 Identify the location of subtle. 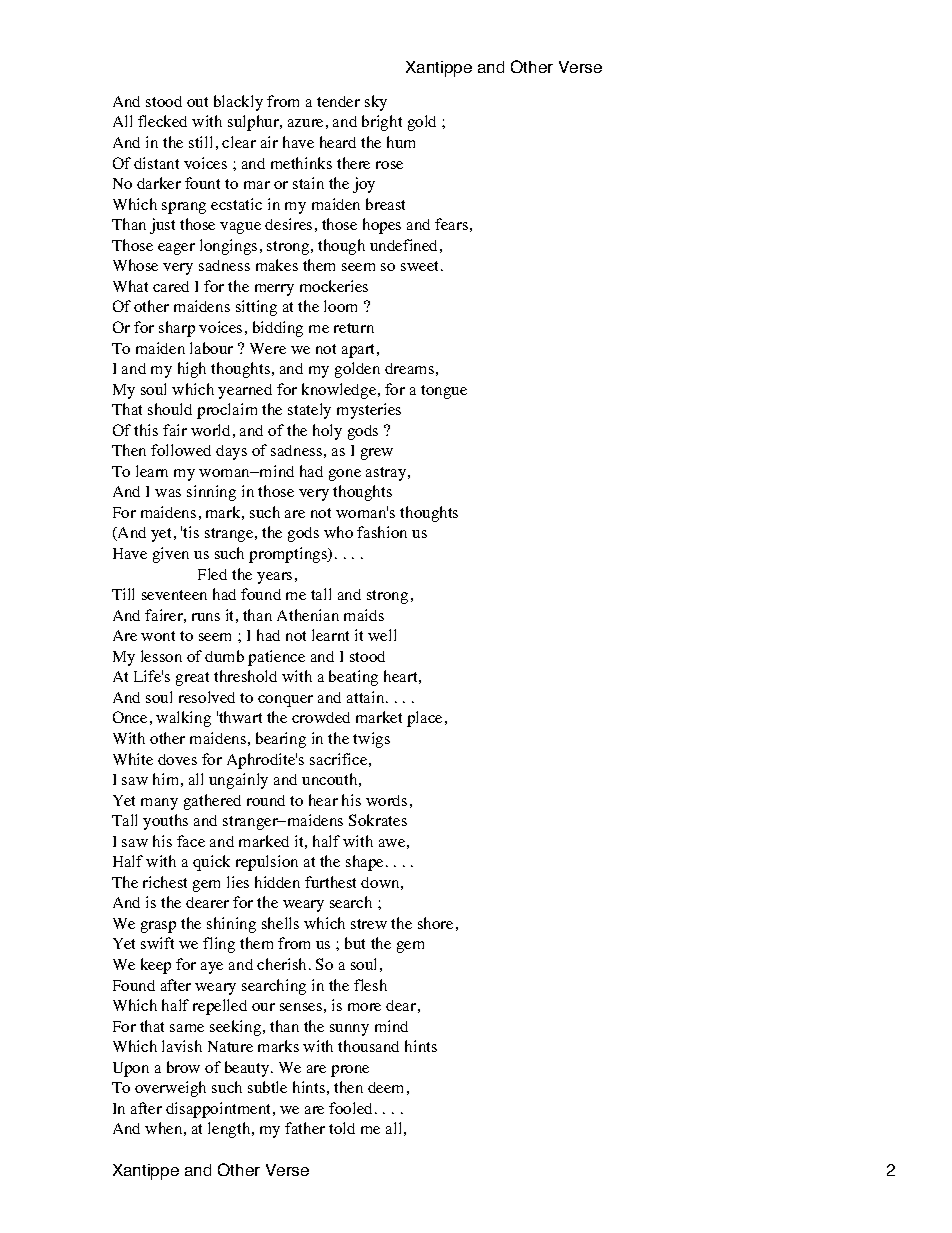
(267, 1087).
